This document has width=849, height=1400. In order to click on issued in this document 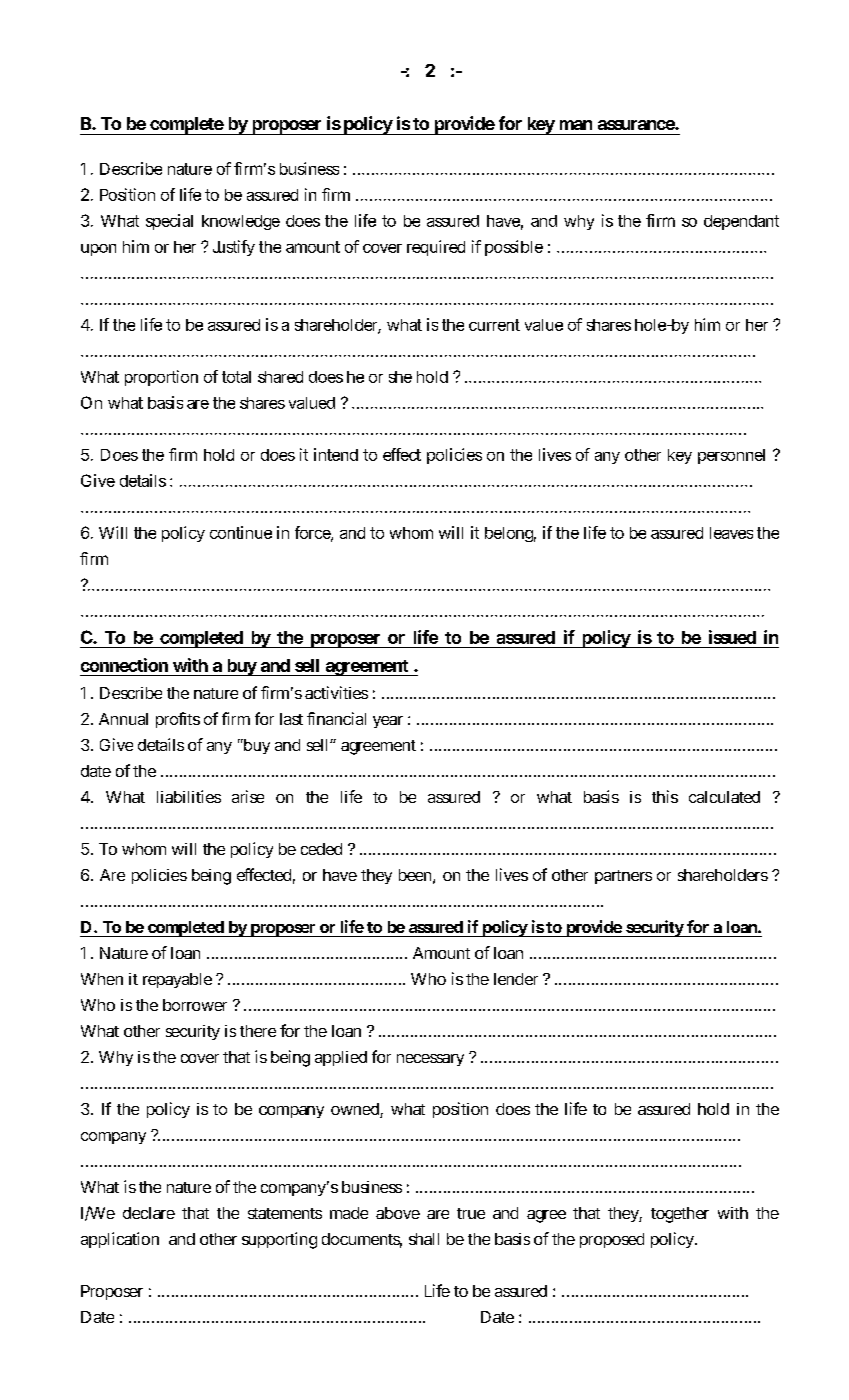, I will do `click(732, 637)`.
